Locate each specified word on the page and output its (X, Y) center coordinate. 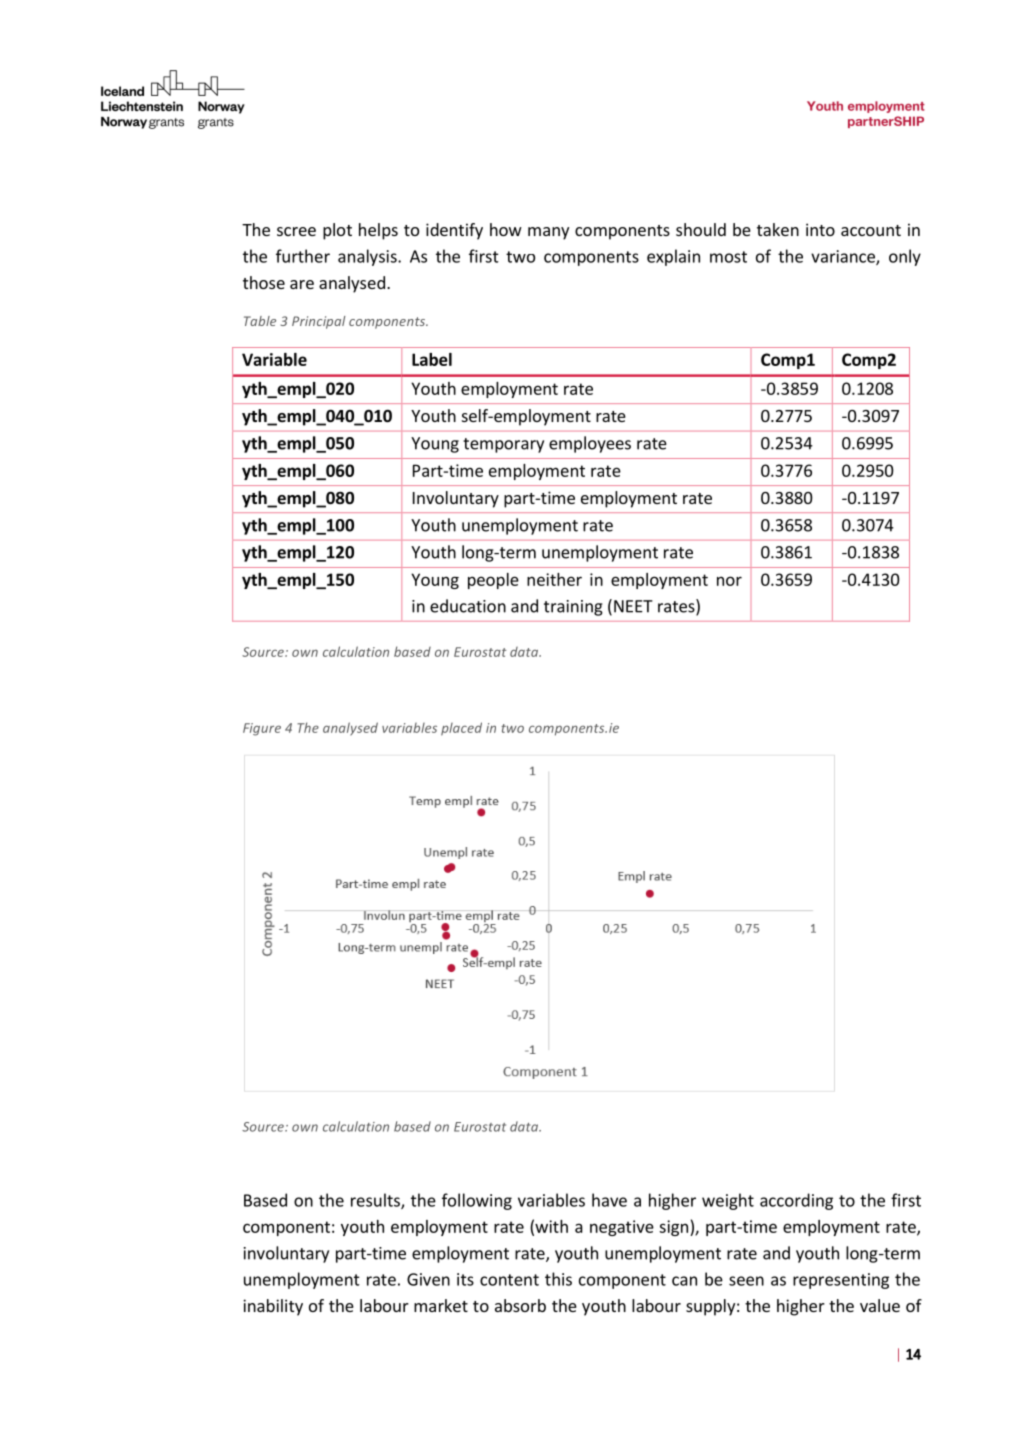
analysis (368, 257)
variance (844, 257)
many (548, 233)
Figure (262, 729)
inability (273, 1307)
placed (461, 729)
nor (729, 581)
